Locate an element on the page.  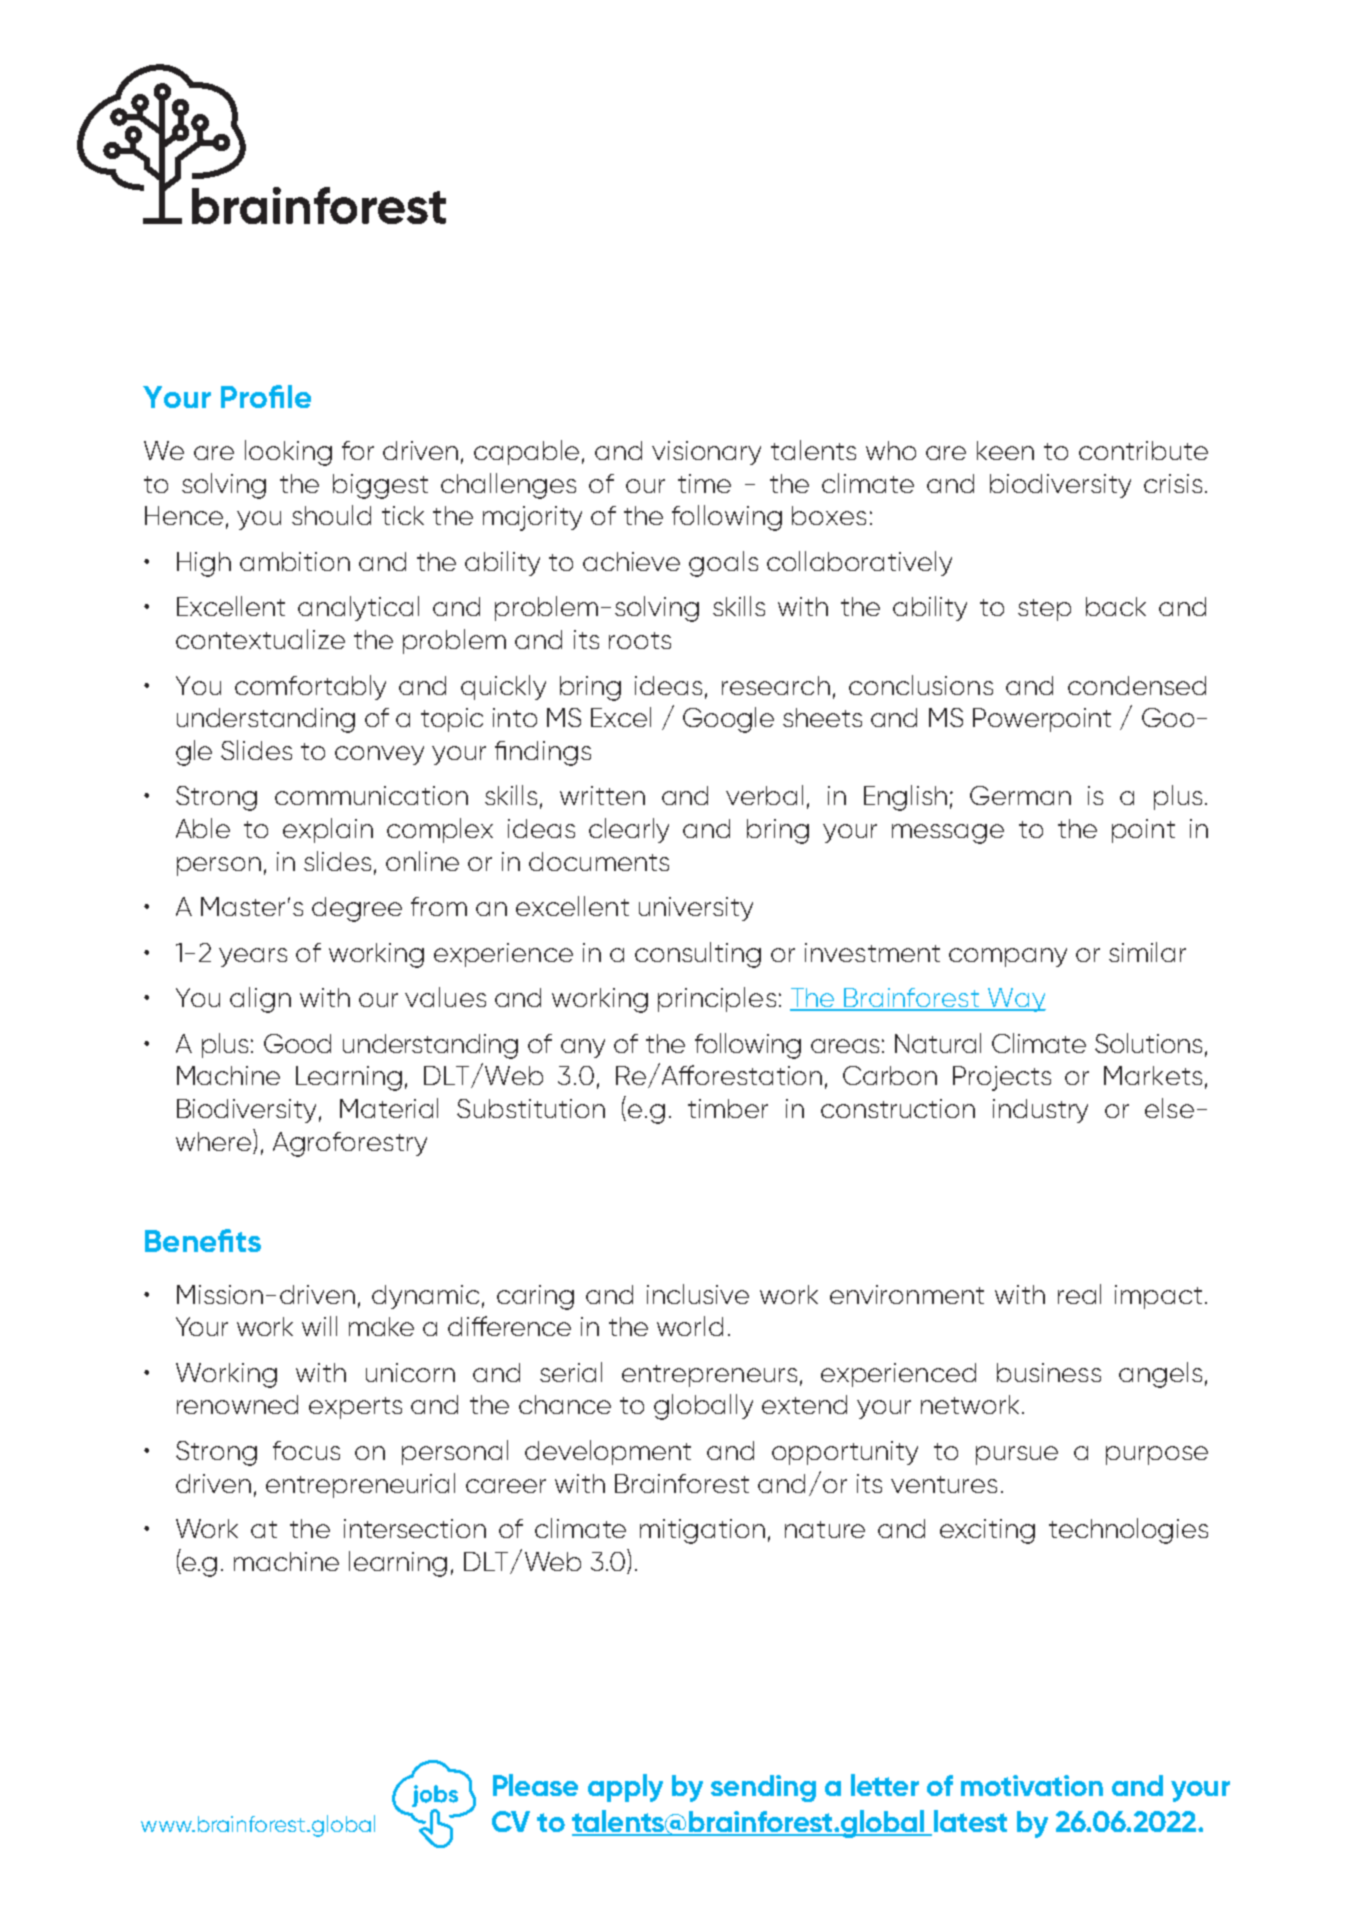
will is located at coordinates (319, 1326).
